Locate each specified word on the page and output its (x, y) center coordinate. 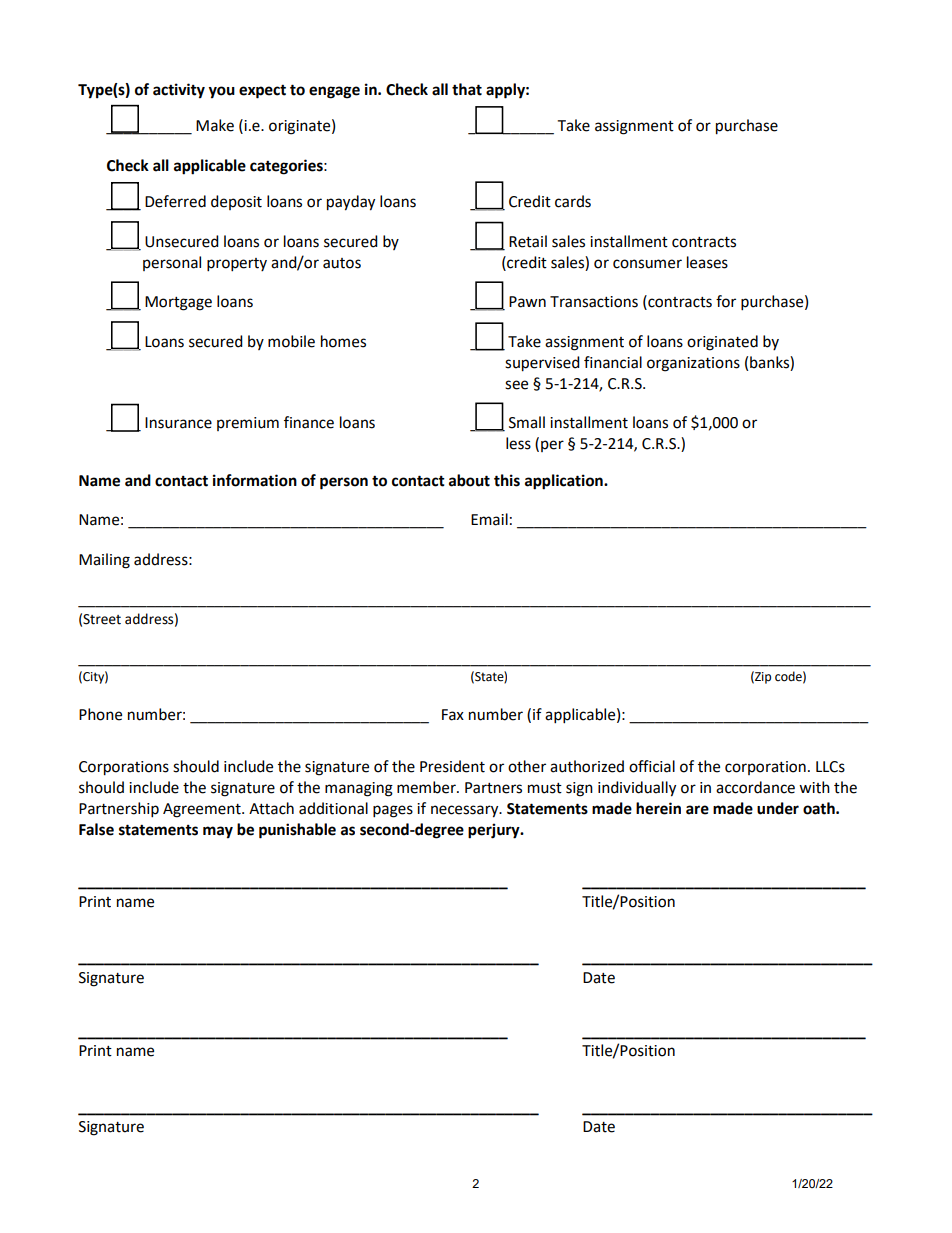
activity (179, 91)
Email (489, 519)
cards (573, 201)
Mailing (104, 561)
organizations (693, 364)
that (467, 89)
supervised (542, 364)
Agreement (203, 810)
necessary (466, 811)
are (697, 810)
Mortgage (178, 303)
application (565, 482)
